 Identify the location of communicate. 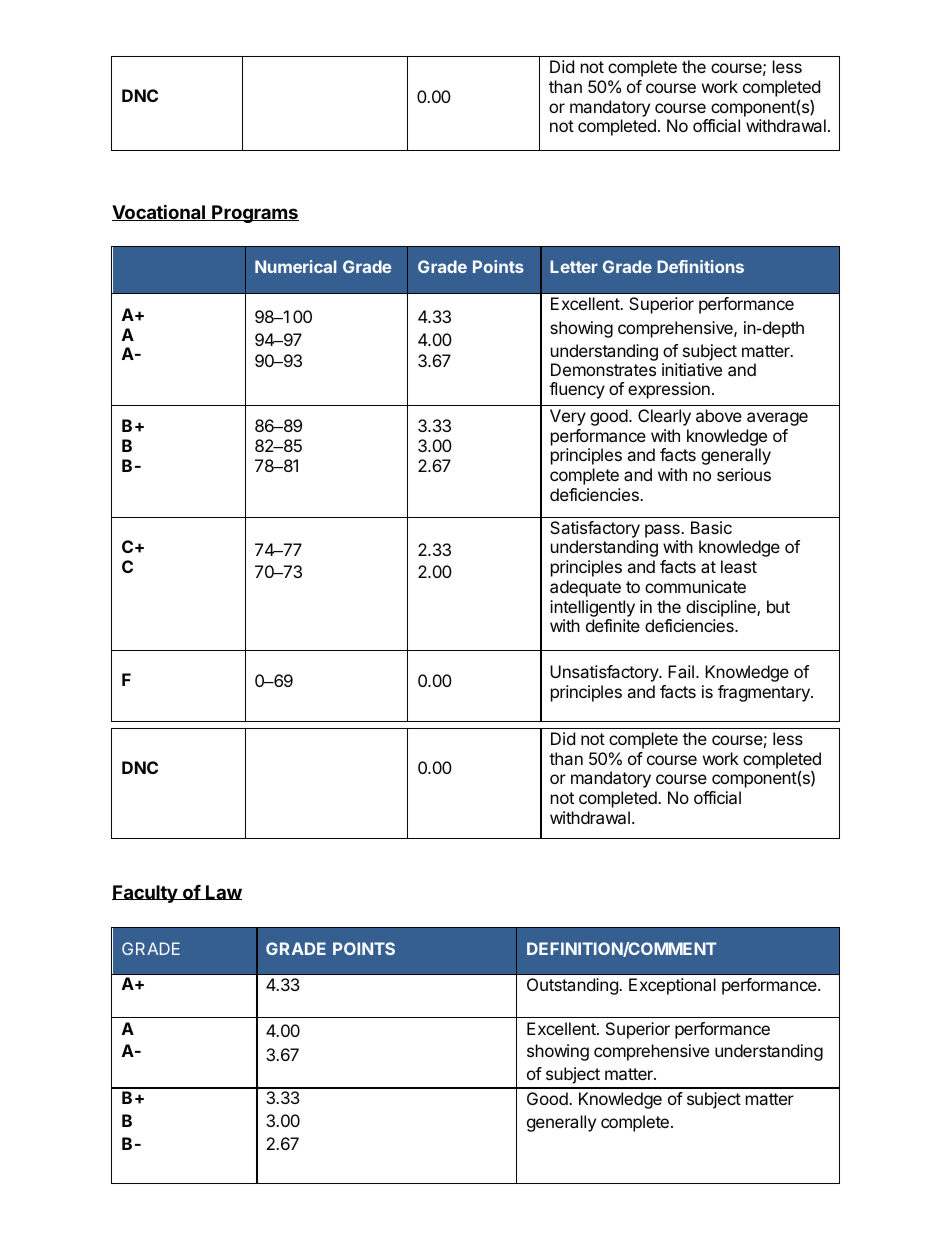
(695, 586).
